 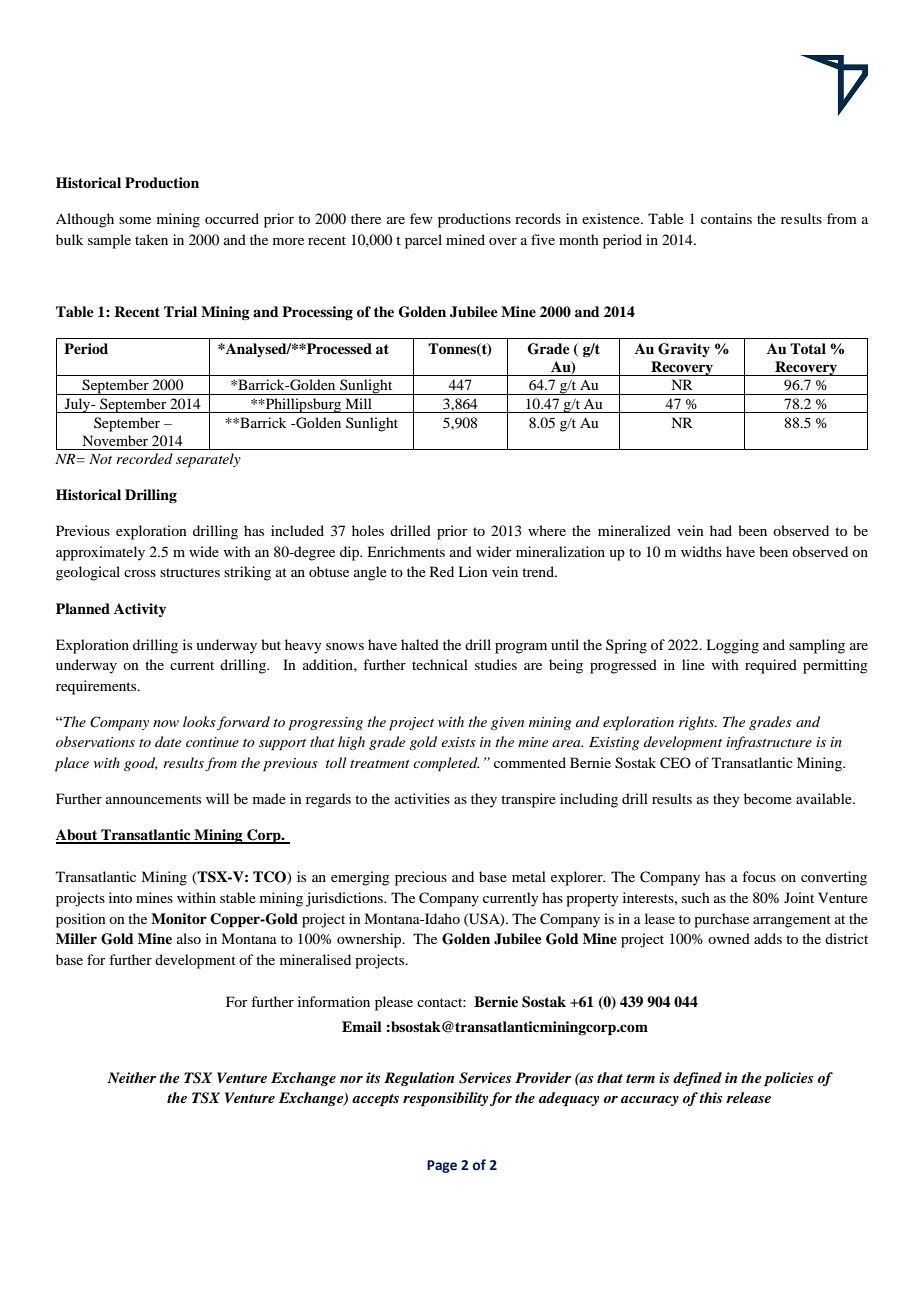 What do you see at coordinates (547, 530) in the screenshot?
I see `where` at bounding box center [547, 530].
